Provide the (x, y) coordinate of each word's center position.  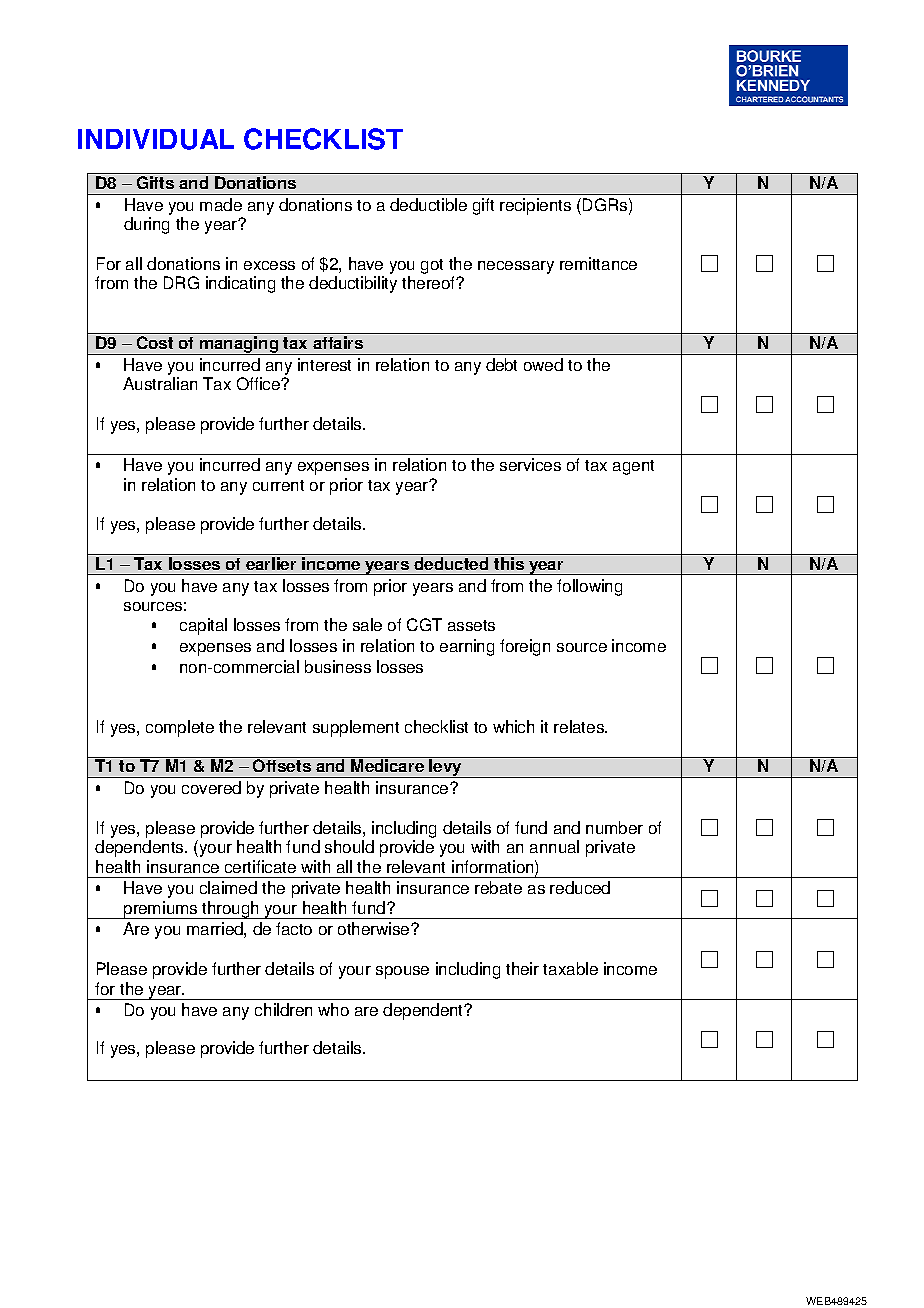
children (283, 1009)
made (221, 204)
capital (203, 626)
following (589, 587)
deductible (428, 204)
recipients (535, 206)
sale (367, 624)
